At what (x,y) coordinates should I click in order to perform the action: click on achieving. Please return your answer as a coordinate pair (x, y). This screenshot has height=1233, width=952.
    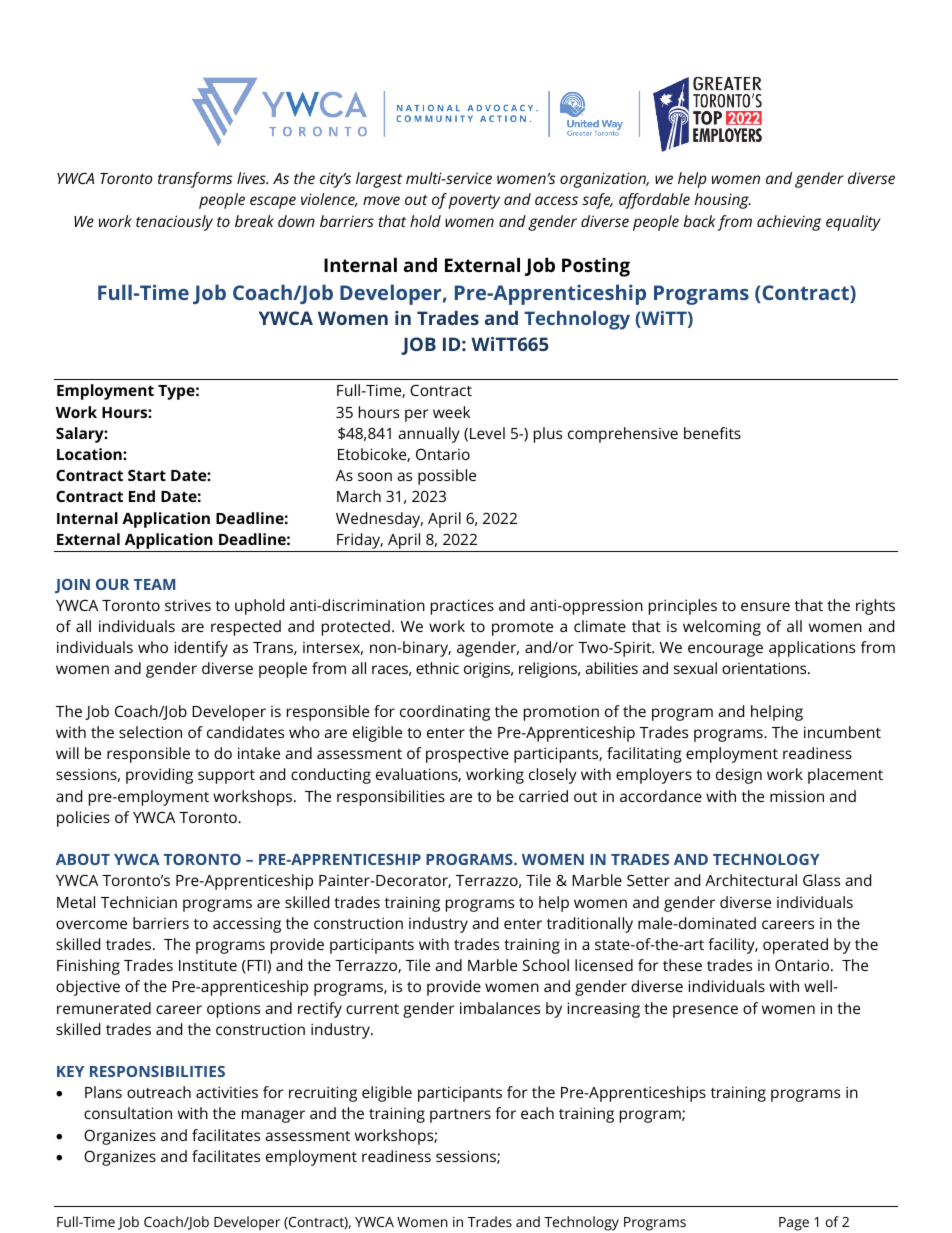
    Looking at the image, I should click on (789, 223).
